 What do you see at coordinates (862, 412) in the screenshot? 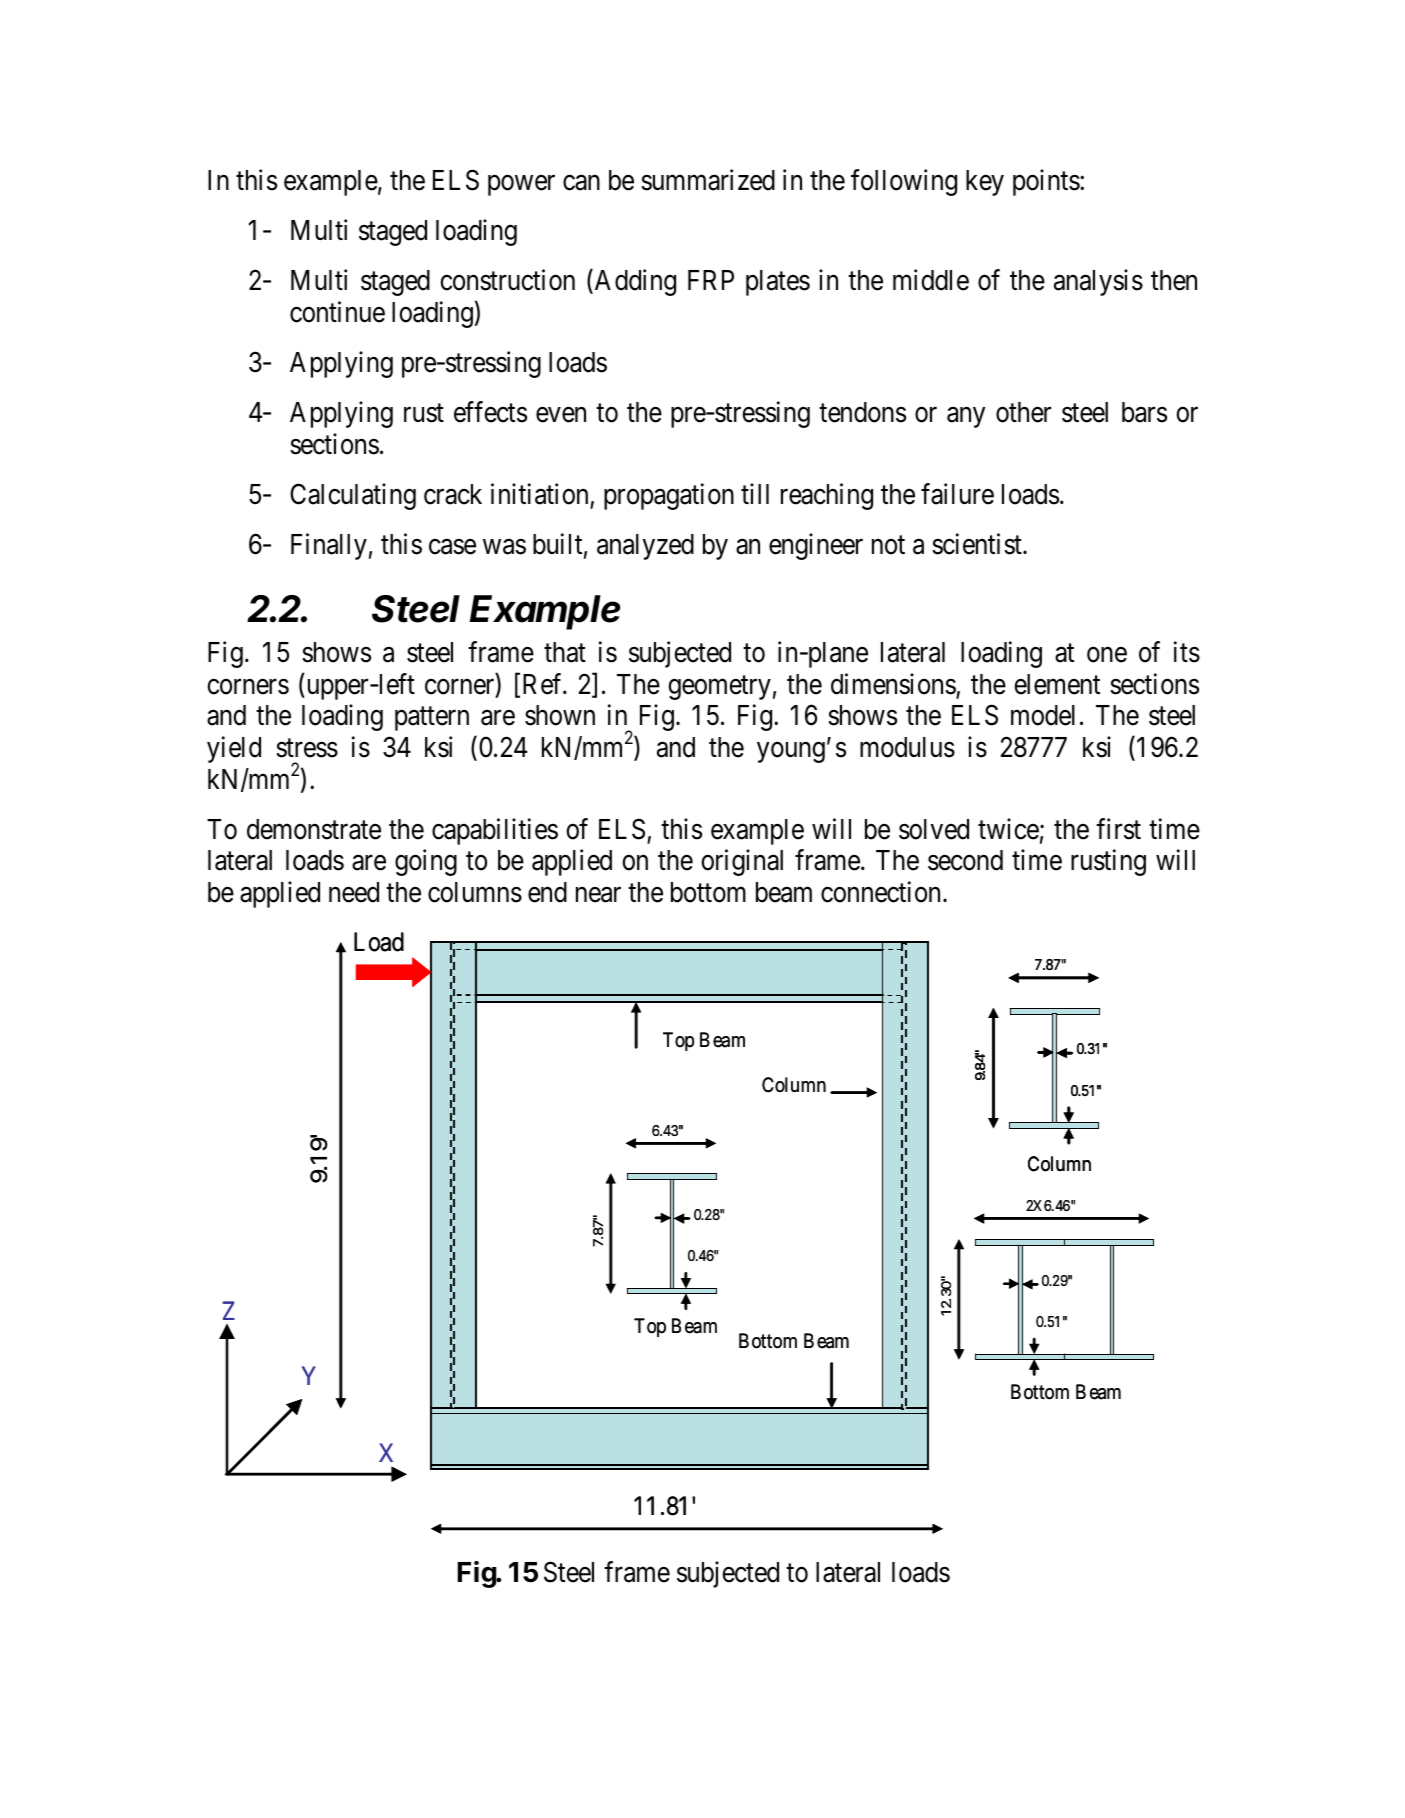
I see `tendons` at bounding box center [862, 412].
